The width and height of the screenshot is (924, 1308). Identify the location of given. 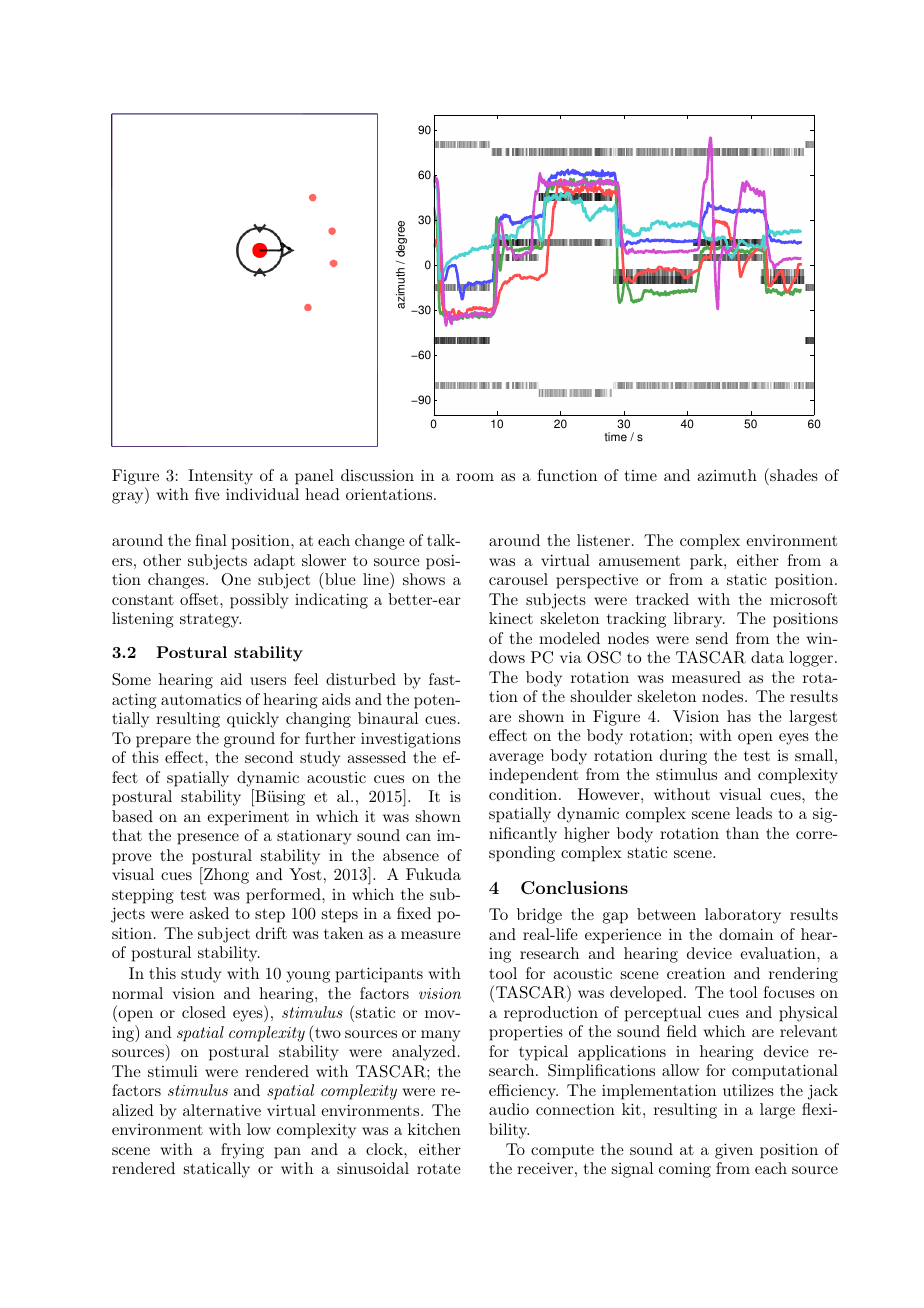
(734, 1151).
